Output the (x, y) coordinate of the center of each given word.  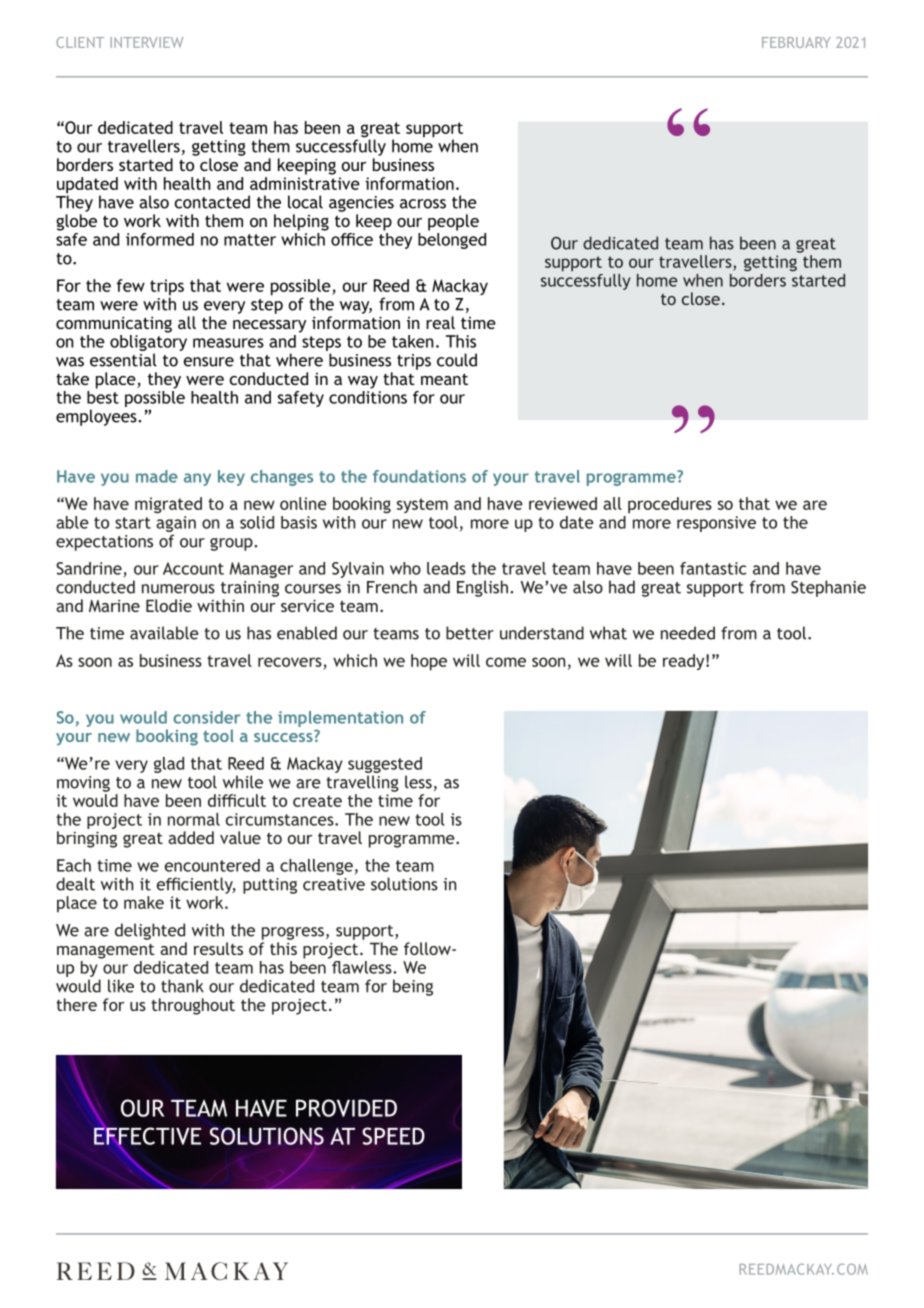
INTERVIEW (146, 42)
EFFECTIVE (146, 1136)
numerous (178, 589)
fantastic (713, 568)
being (413, 987)
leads (446, 568)
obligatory (148, 344)
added (191, 837)
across (423, 204)
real (440, 322)
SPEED (393, 1136)
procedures (670, 505)
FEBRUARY (796, 42)
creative (334, 884)
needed (688, 633)
